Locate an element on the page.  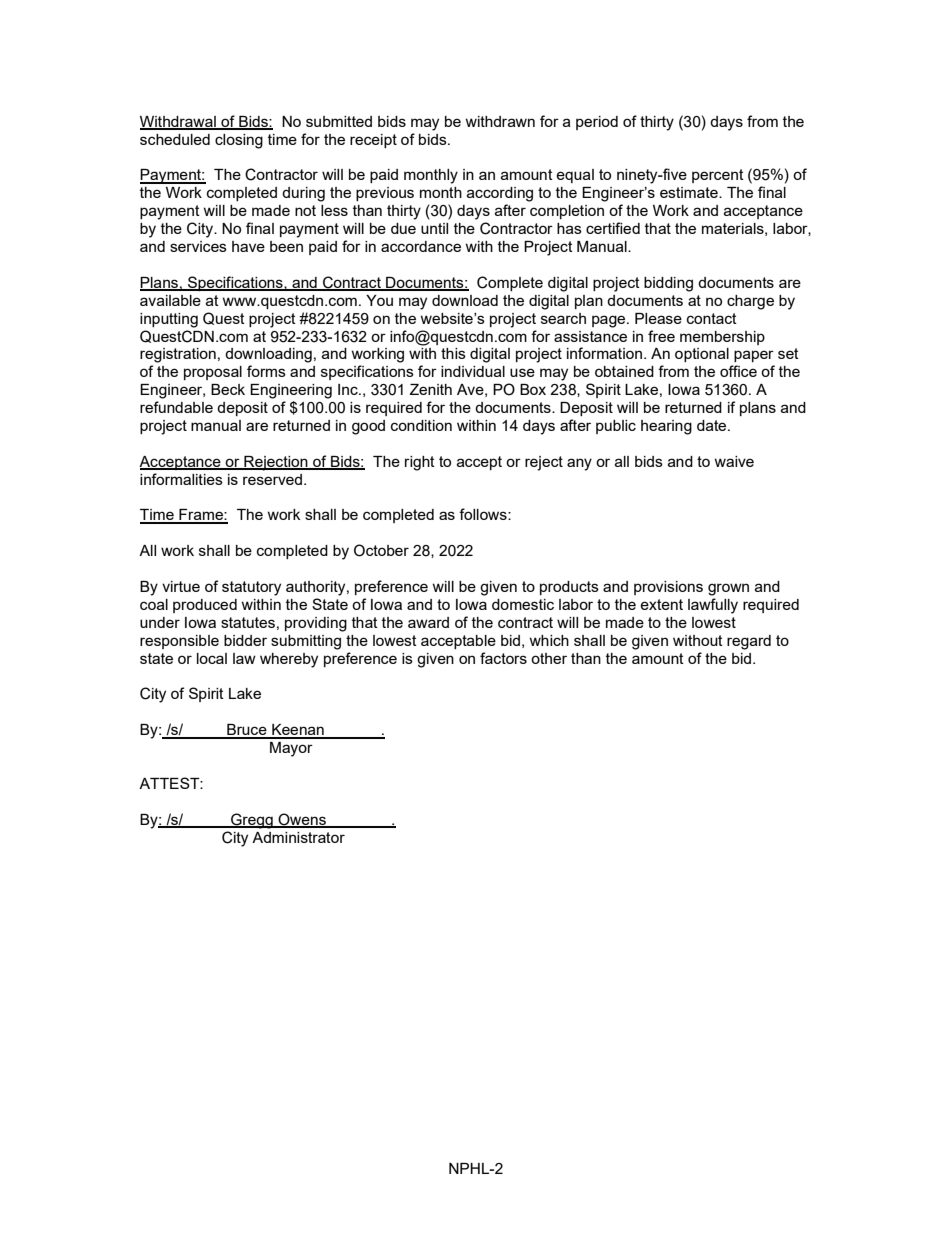
local is located at coordinates (212, 658).
